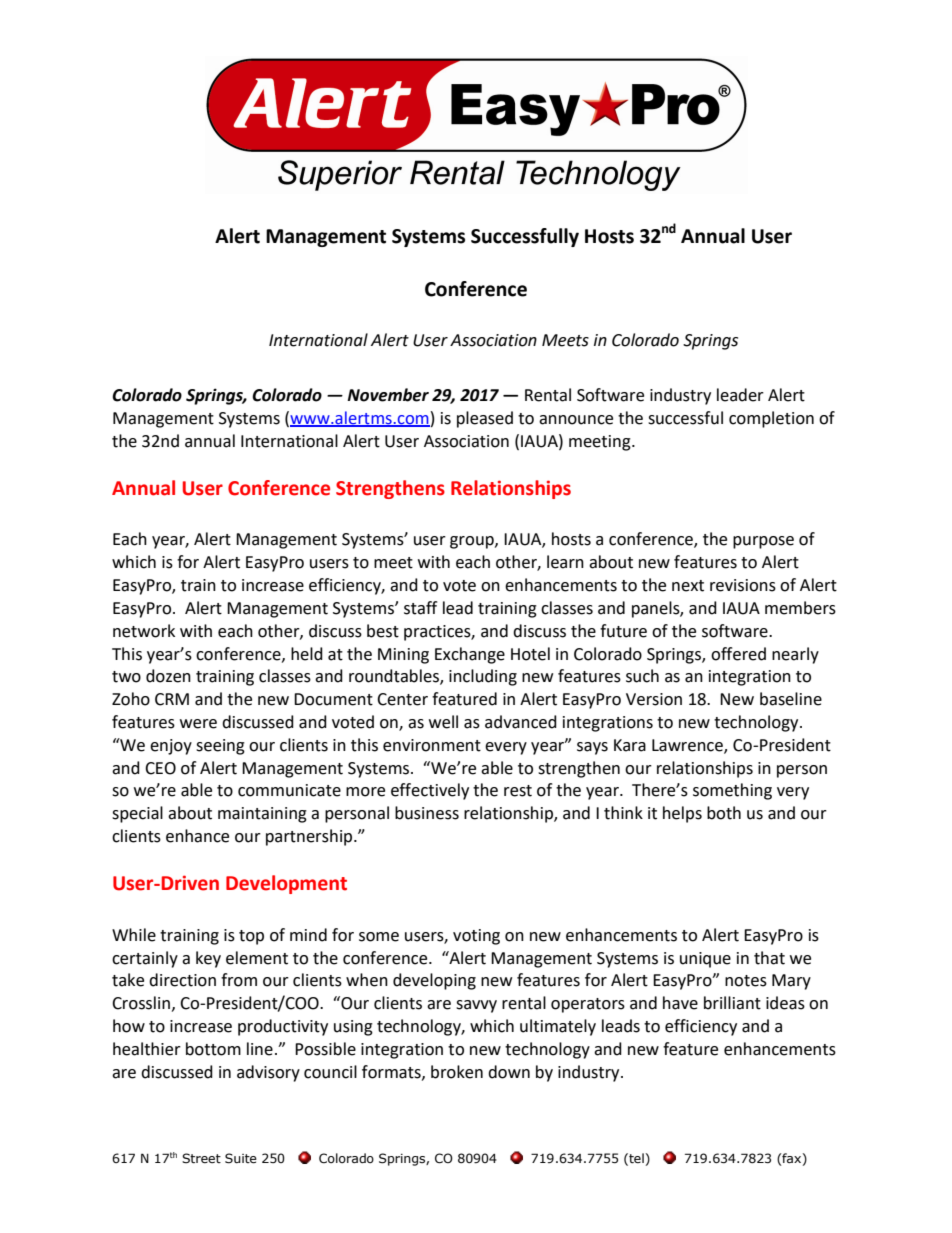  I want to click on network, so click(144, 631).
